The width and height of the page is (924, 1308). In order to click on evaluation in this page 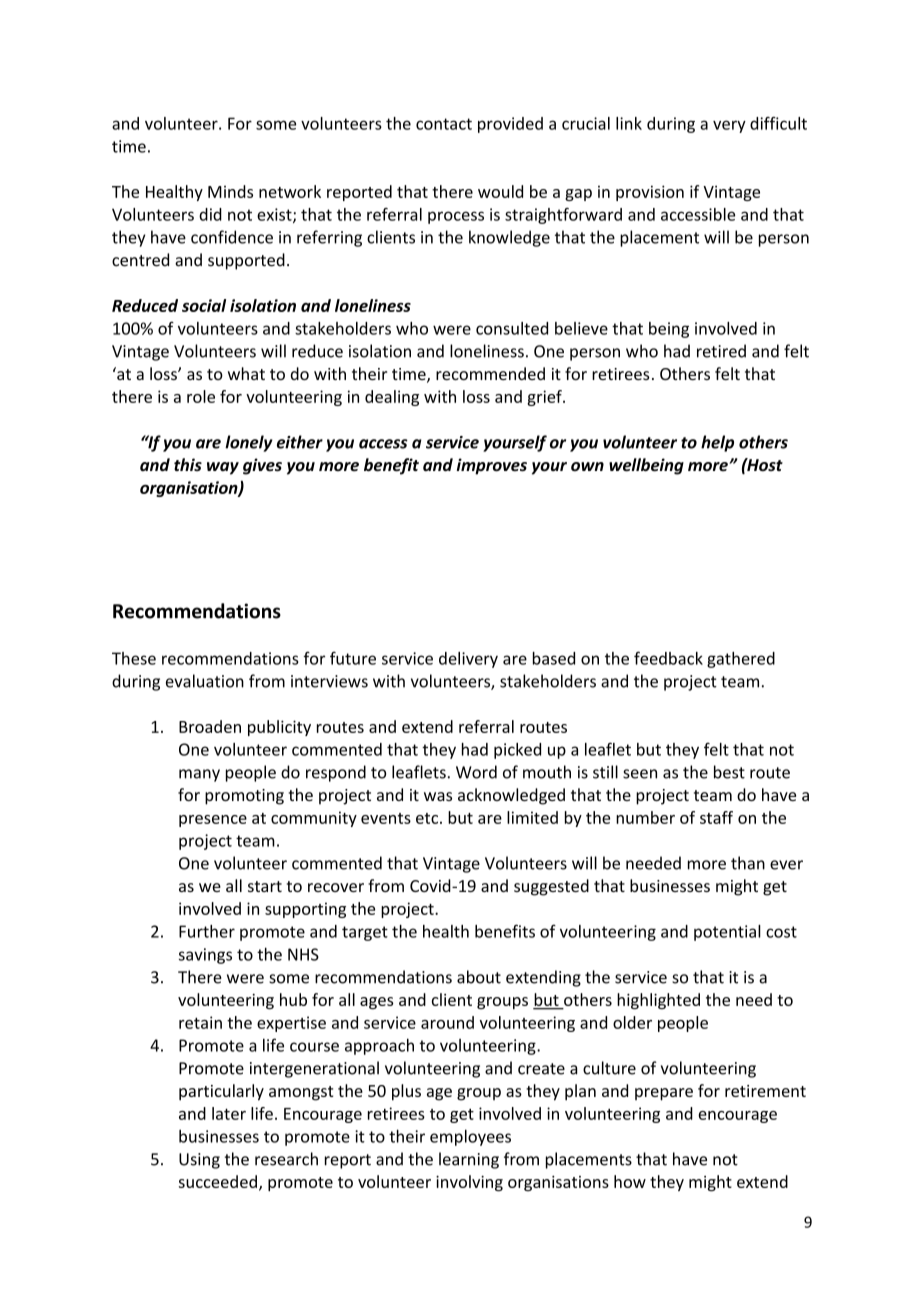, I will do `click(205, 681)`.
